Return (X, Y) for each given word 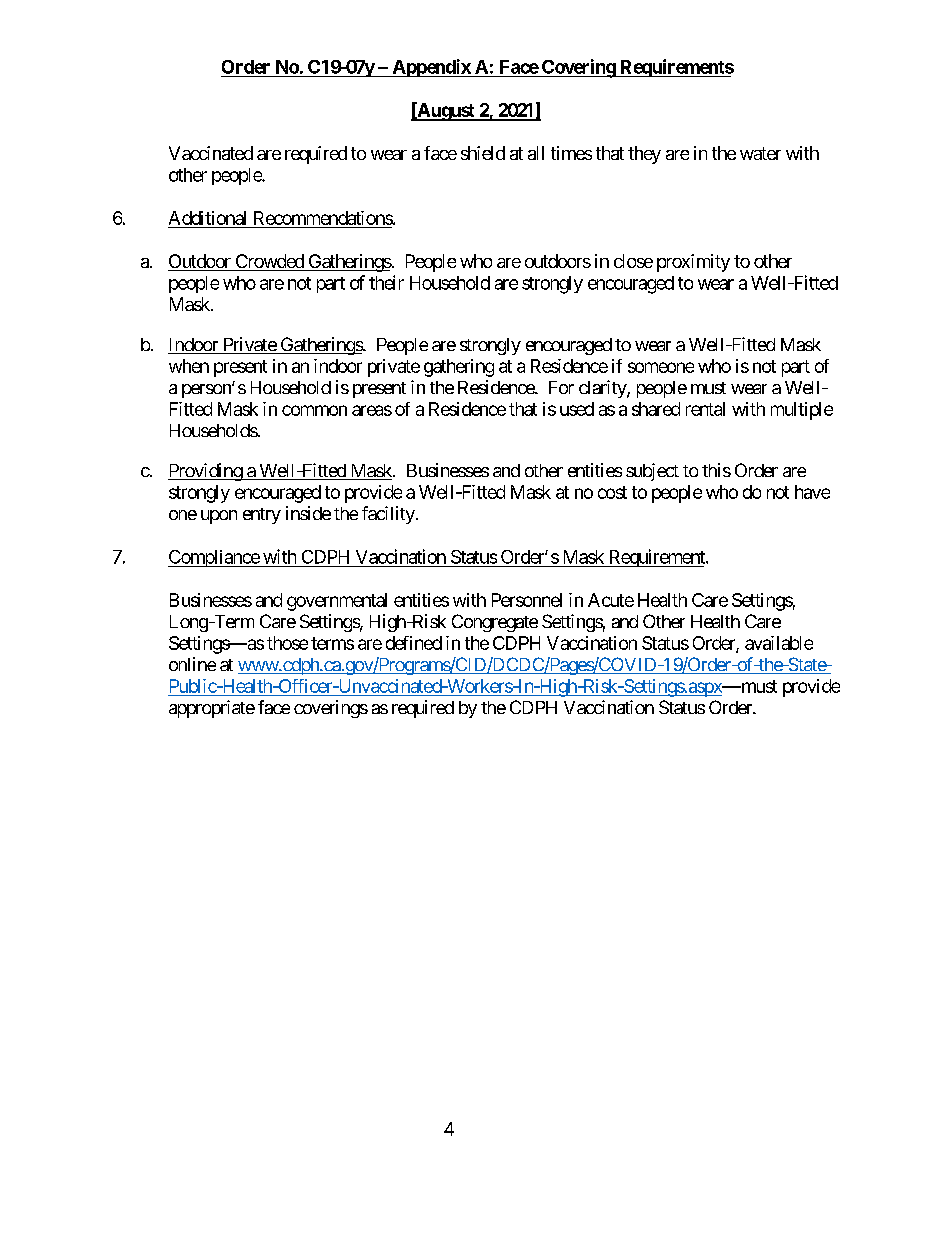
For (561, 387)
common (314, 410)
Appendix (431, 68)
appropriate (212, 709)
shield (483, 153)
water (760, 153)
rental (705, 409)
